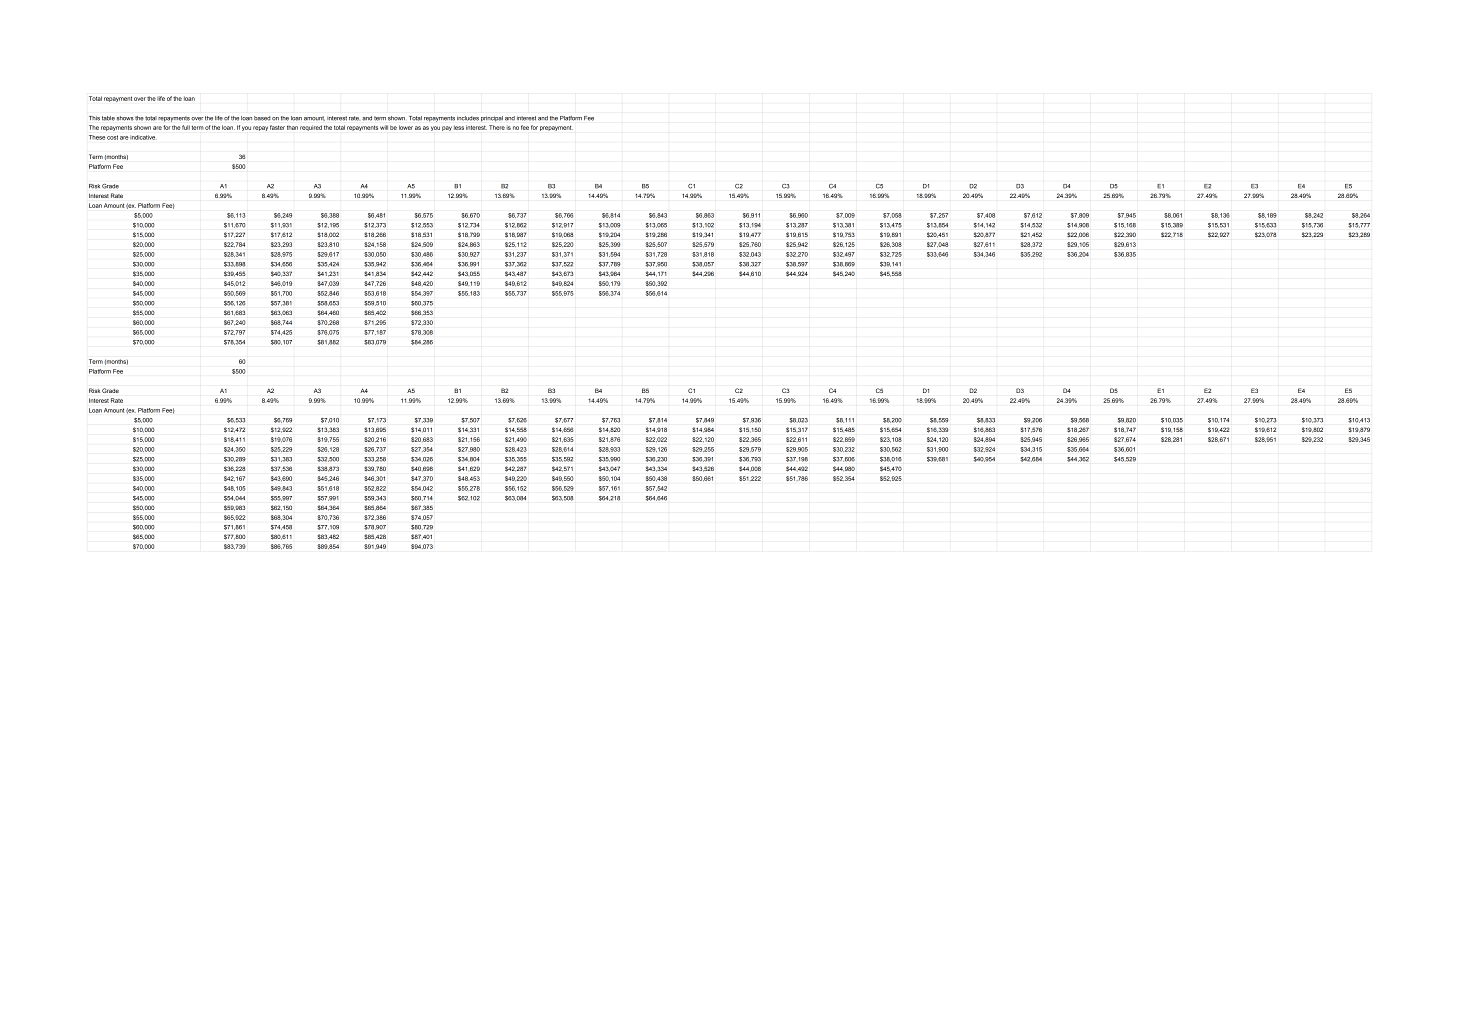 The width and height of the screenshot is (1459, 1031). What do you see at coordinates (262, 118) in the screenshot?
I see `based` at bounding box center [262, 118].
